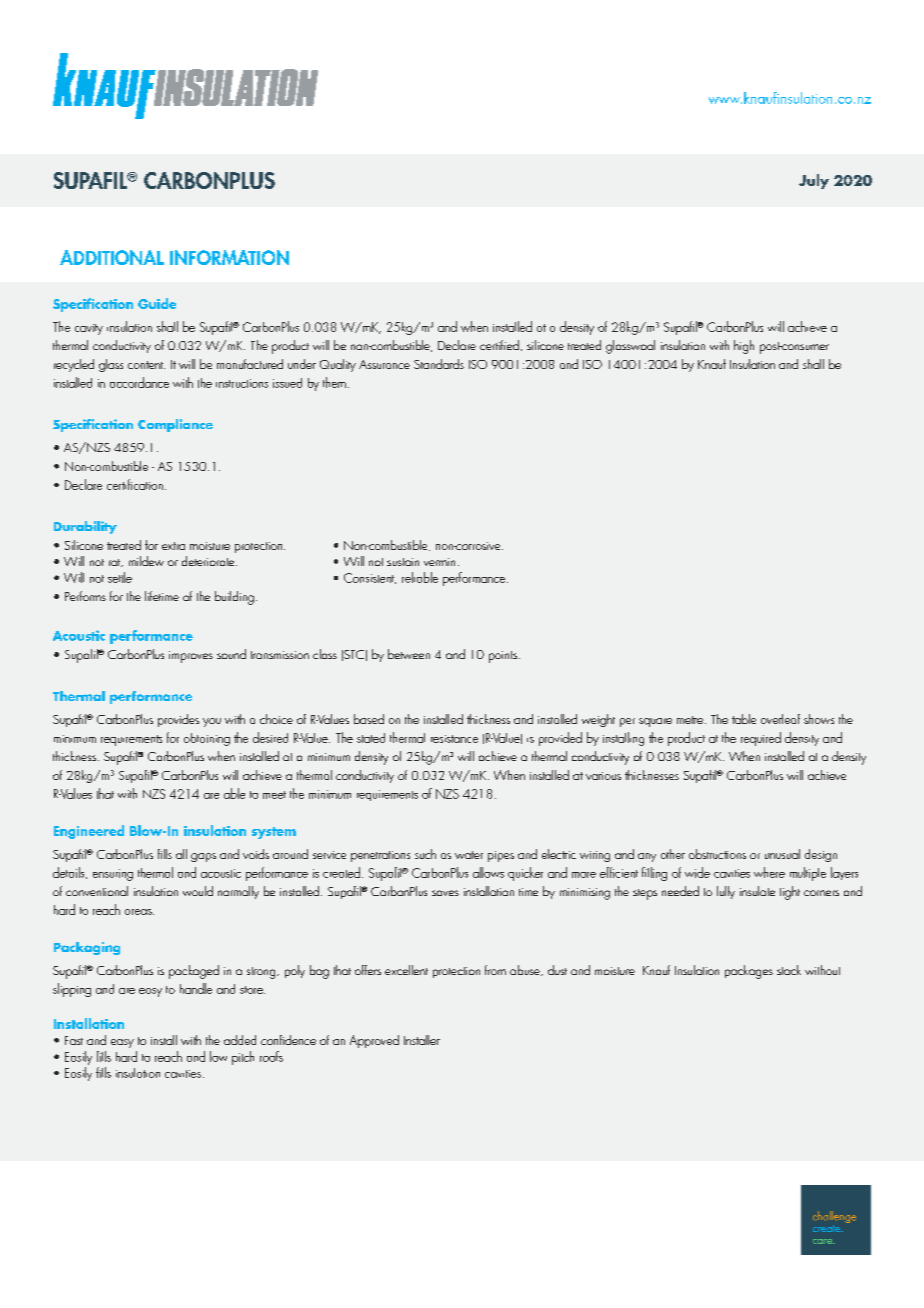  What do you see at coordinates (229, 257) in the screenshot?
I see `INFORMATION` at bounding box center [229, 257].
